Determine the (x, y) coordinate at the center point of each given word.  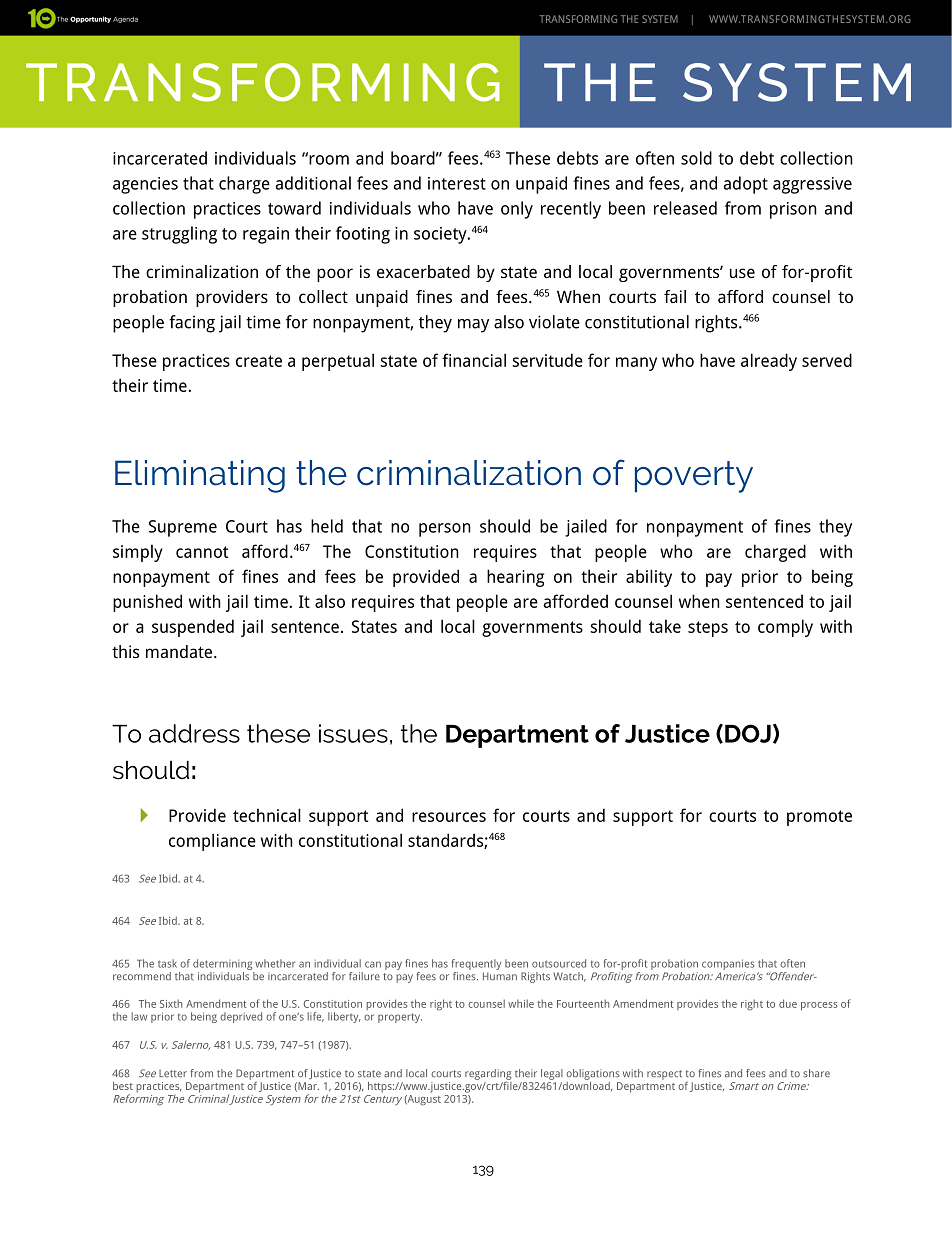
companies (728, 964)
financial (474, 360)
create (259, 361)
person (445, 530)
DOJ (748, 733)
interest (457, 183)
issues (353, 733)
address (194, 733)
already (769, 362)
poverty (694, 477)
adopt (746, 185)
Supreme (183, 528)
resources (449, 817)
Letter (173, 1074)
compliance (212, 842)
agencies (145, 185)
